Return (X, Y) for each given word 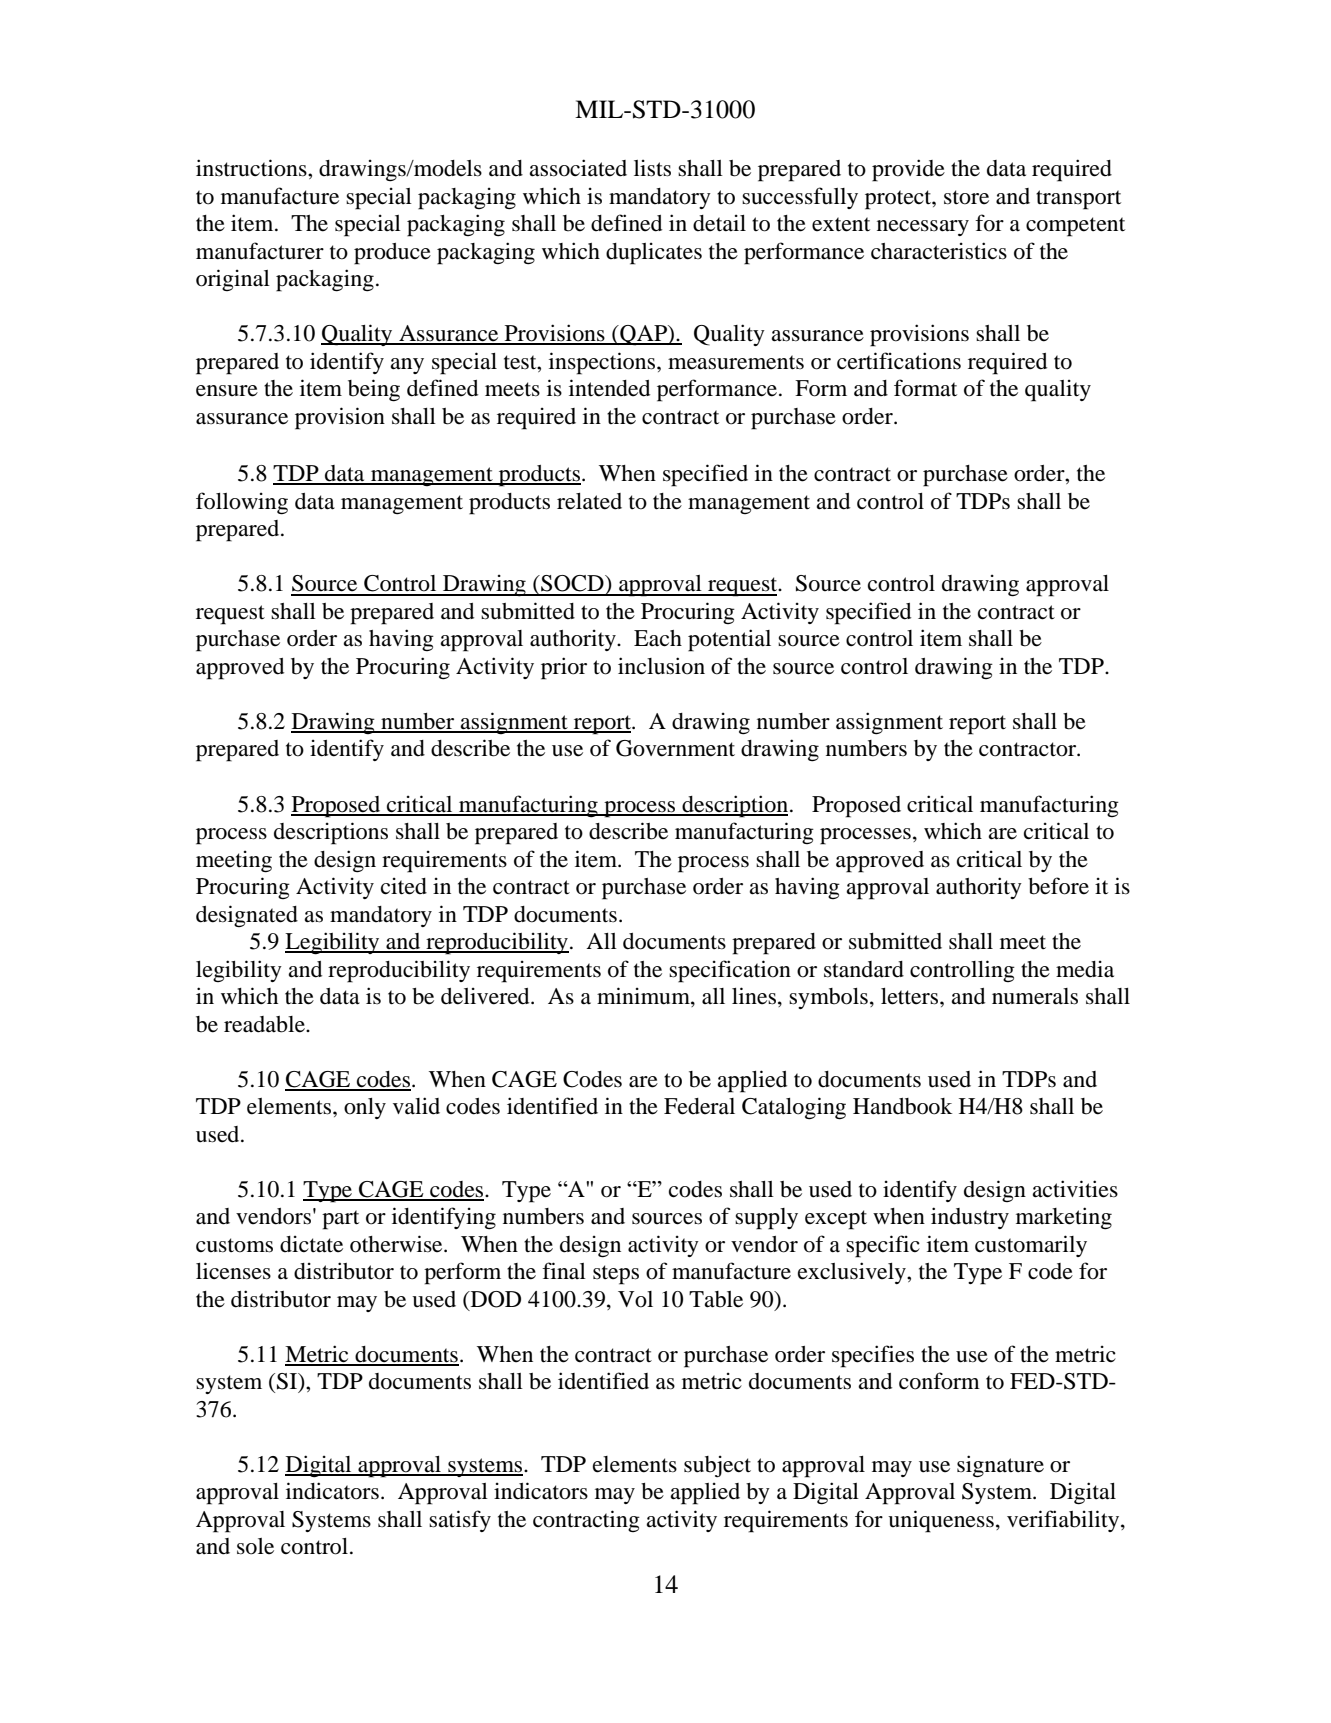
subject (717, 1466)
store (966, 197)
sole (255, 1546)
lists (652, 168)
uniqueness (941, 1521)
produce (392, 254)
